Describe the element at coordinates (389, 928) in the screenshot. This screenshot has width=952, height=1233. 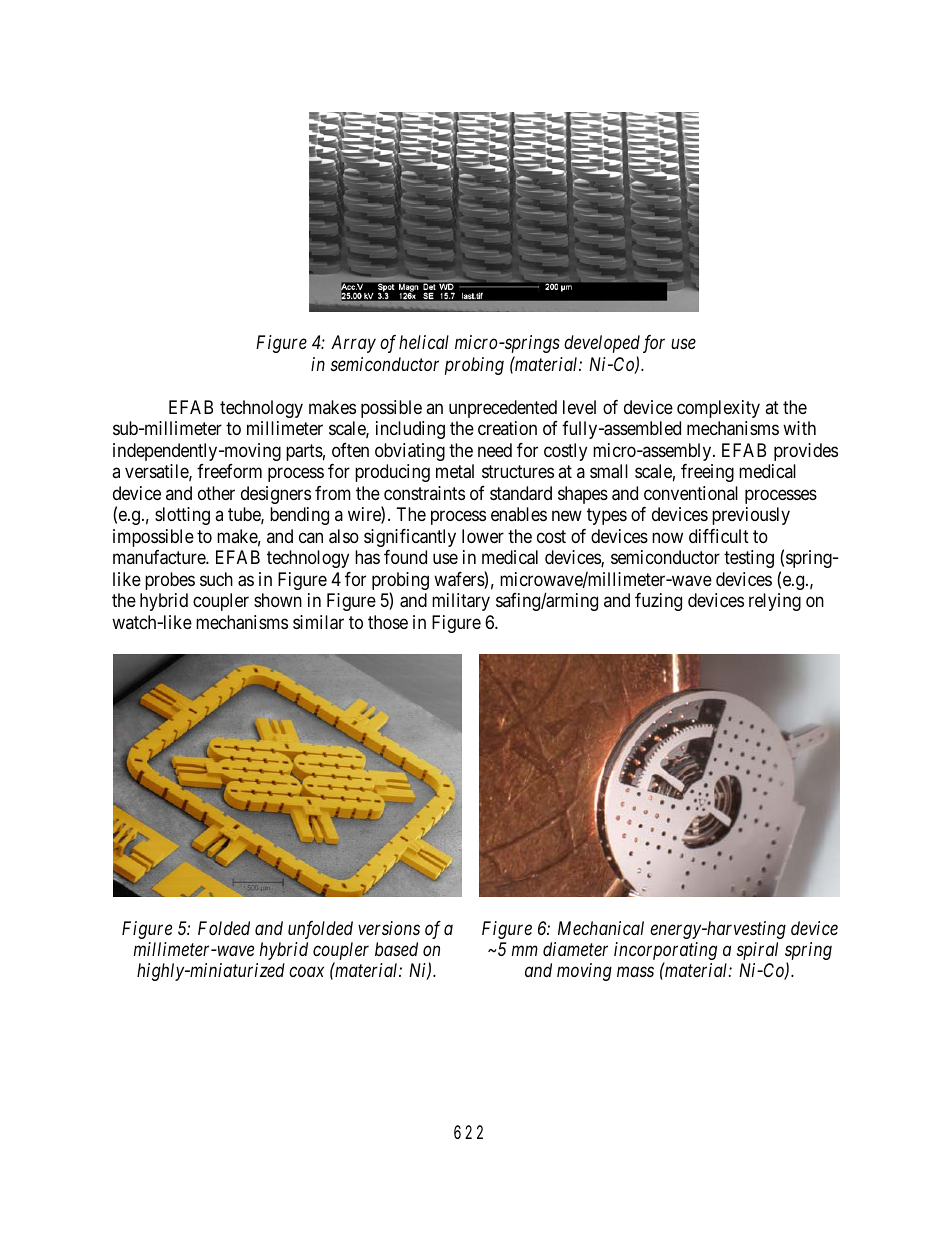
I see `versions` at that location.
